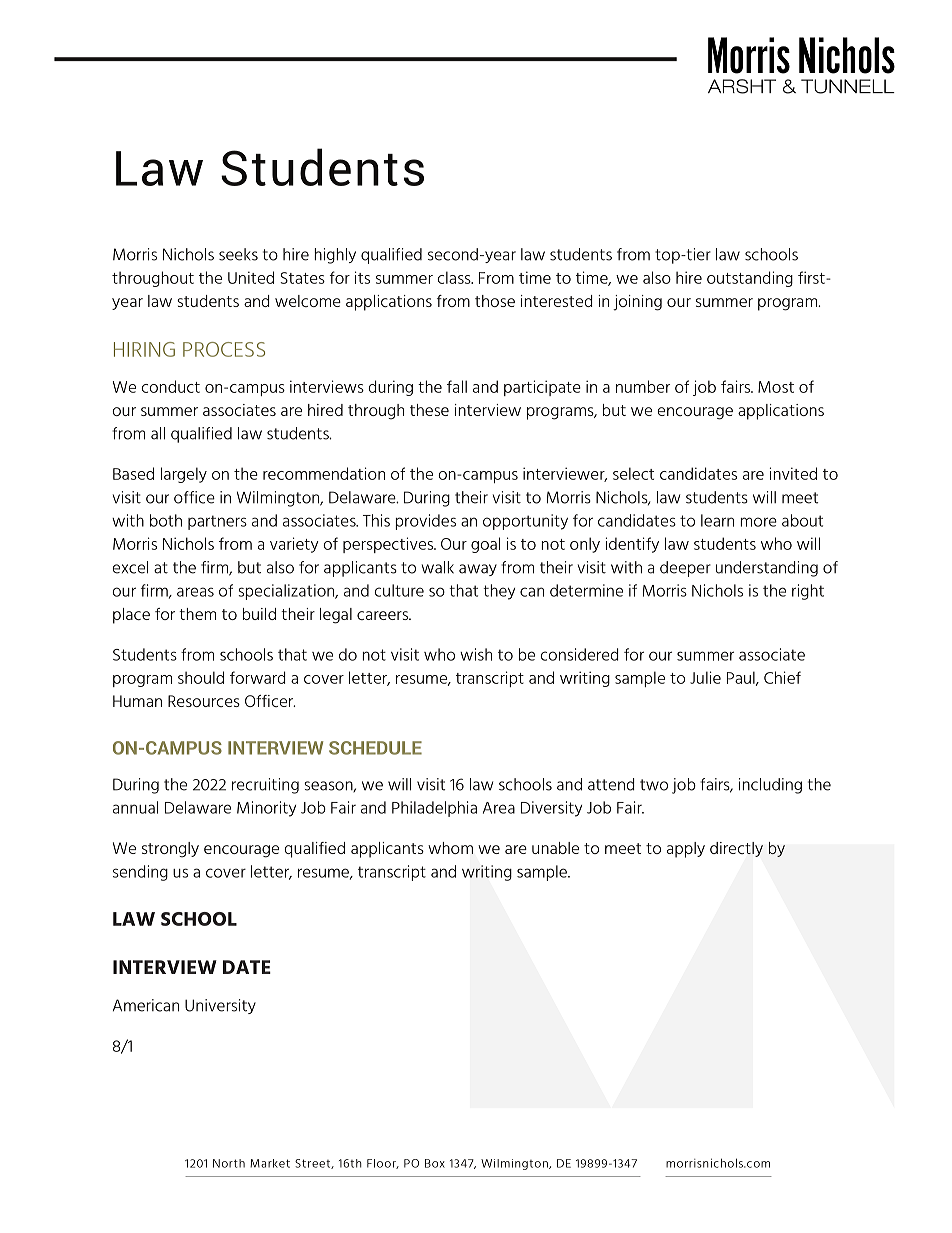  I want to click on United, so click(251, 277).
